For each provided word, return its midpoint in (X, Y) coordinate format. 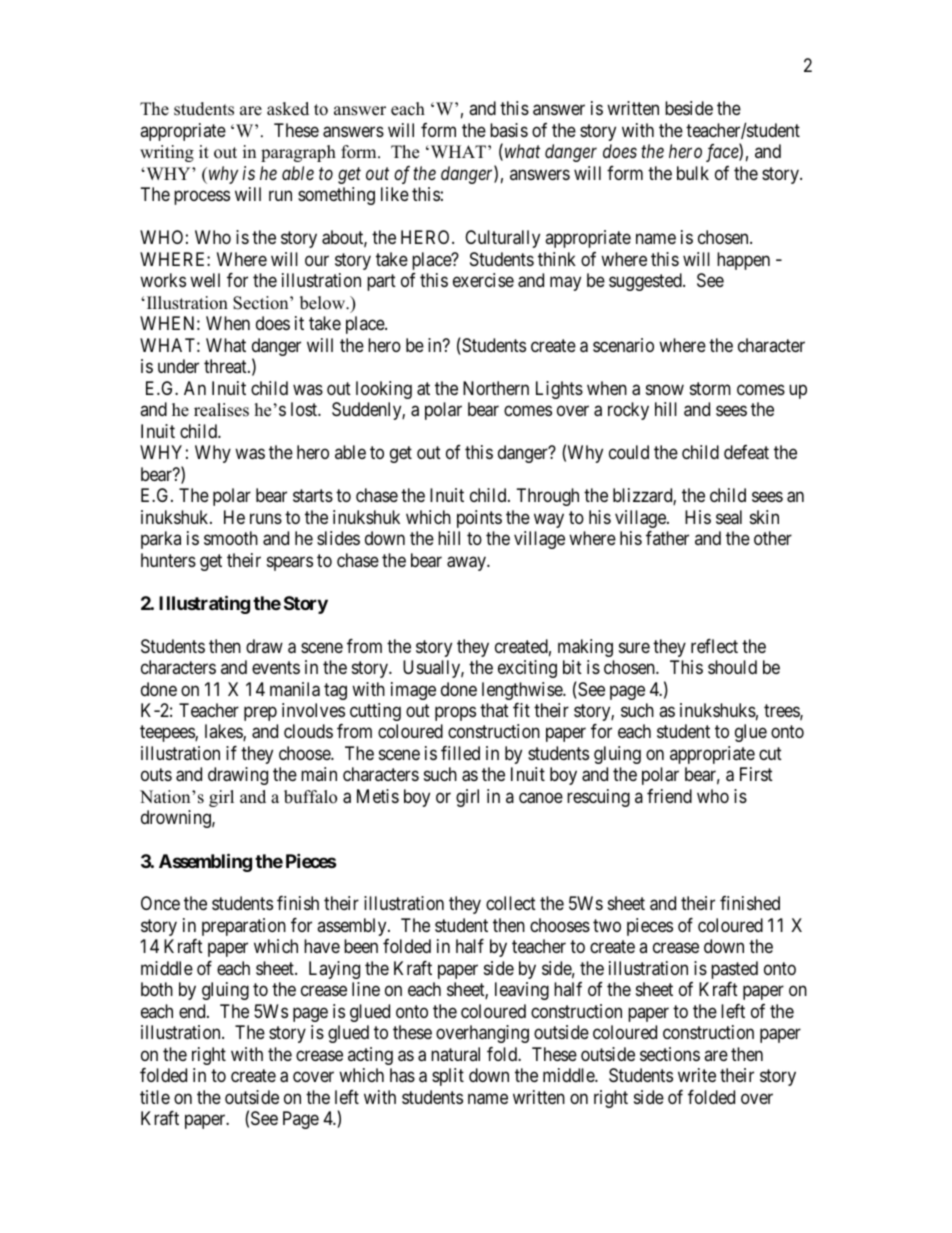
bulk (693, 173)
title (155, 1097)
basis (509, 130)
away (467, 563)
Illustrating (204, 604)
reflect (714, 646)
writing (167, 153)
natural (455, 1054)
